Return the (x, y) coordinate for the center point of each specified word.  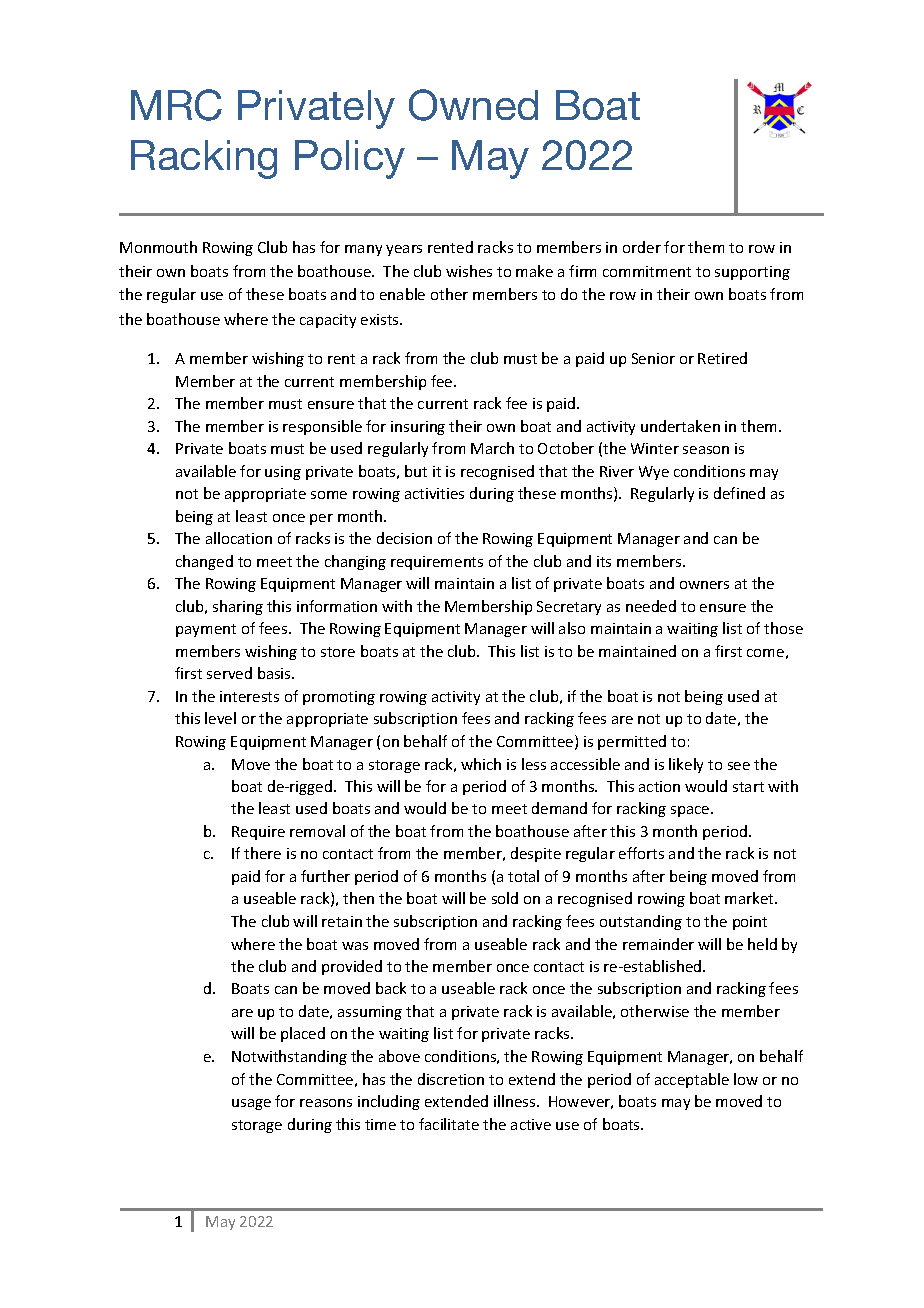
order (642, 247)
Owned (473, 105)
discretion (451, 1079)
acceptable (692, 1080)
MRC (176, 105)
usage (251, 1104)
